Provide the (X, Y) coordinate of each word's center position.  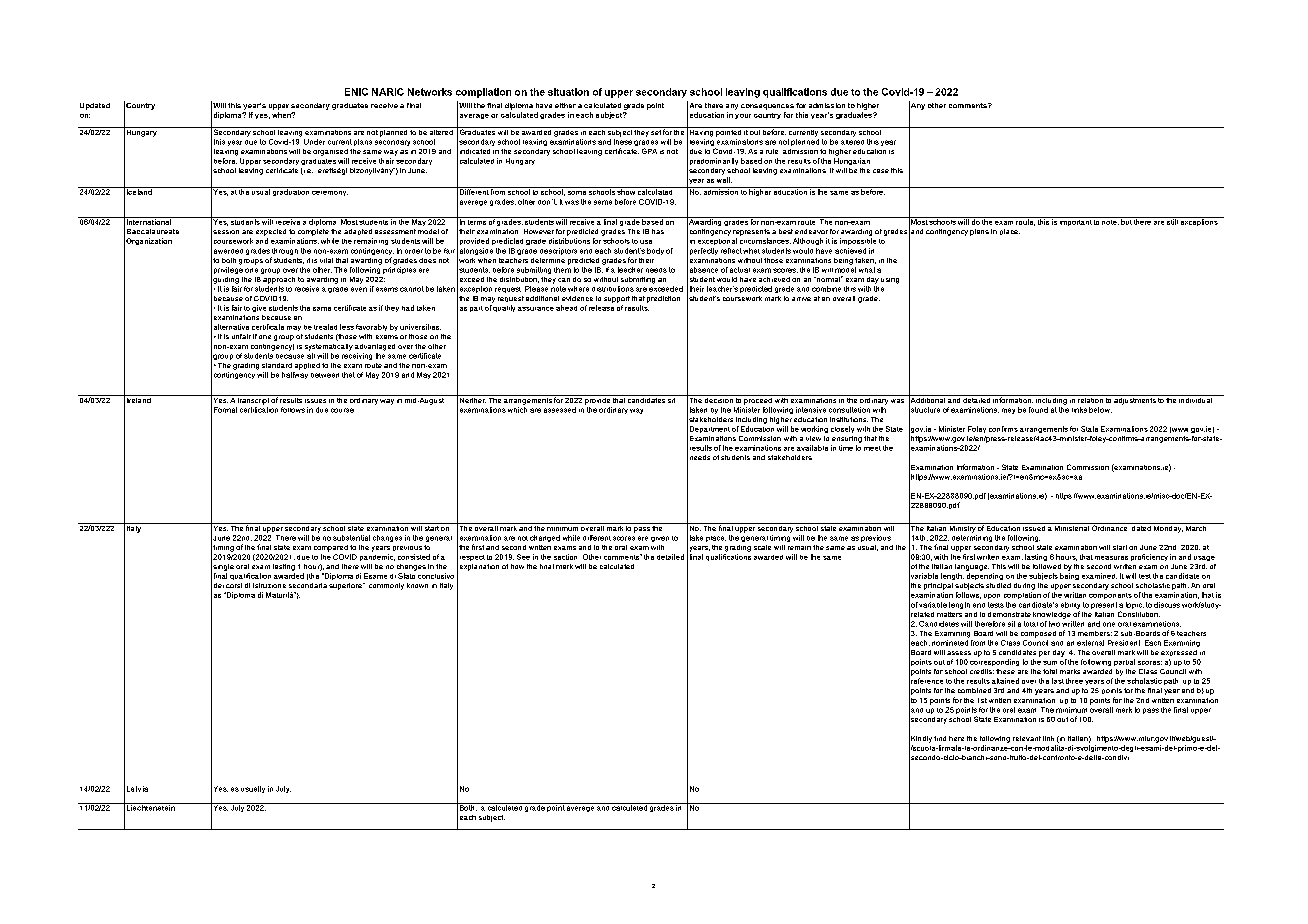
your (743, 116)
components (1110, 596)
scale (762, 547)
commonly (386, 586)
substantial (351, 538)
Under (314, 142)
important (1075, 221)
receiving (357, 356)
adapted (358, 232)
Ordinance (1110, 527)
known (417, 585)
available (812, 448)
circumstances (765, 241)
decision (719, 399)
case (881, 171)
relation (1090, 399)
